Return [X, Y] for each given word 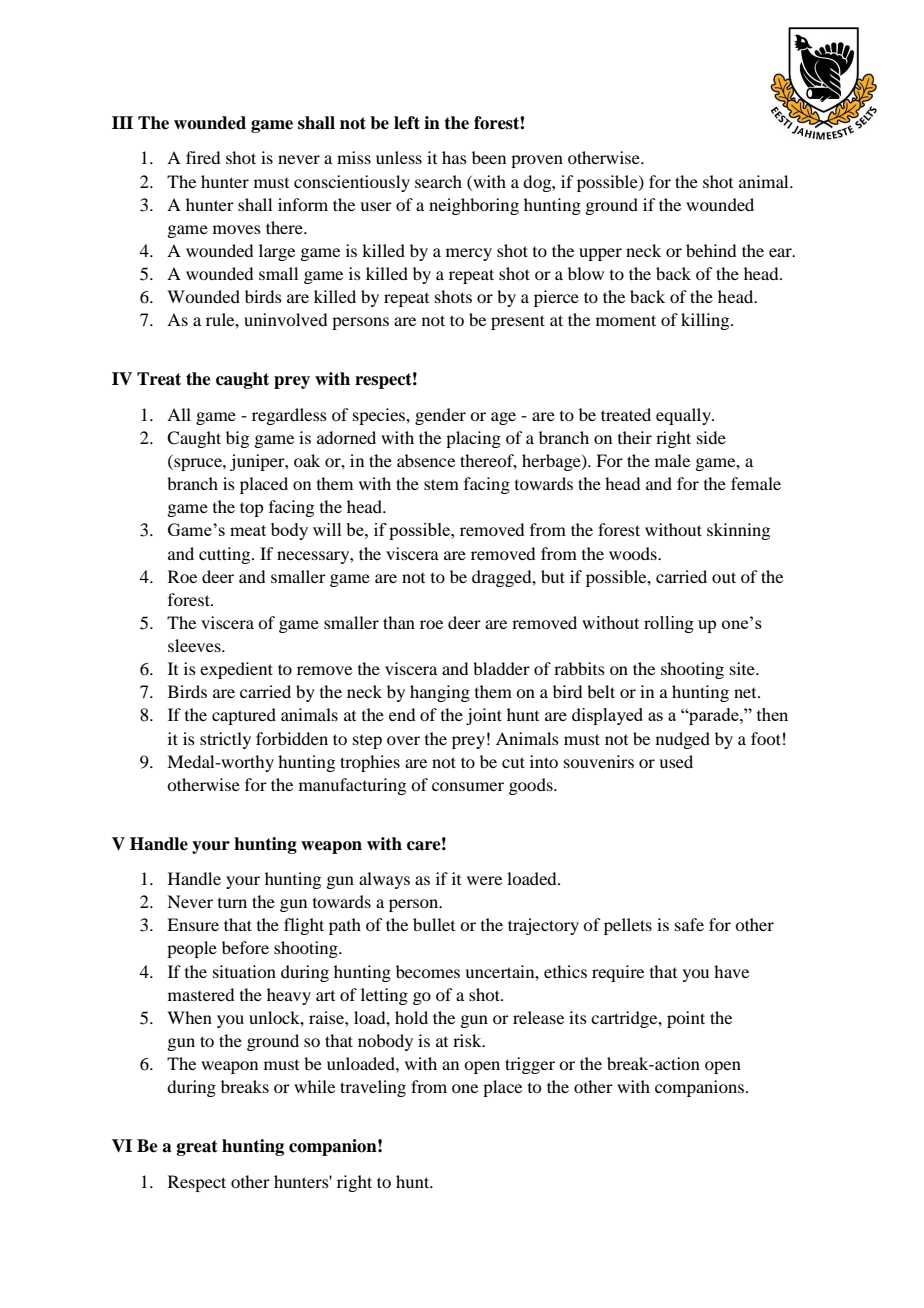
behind [711, 250]
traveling [373, 1088]
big [237, 439]
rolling [669, 624]
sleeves [195, 645]
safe [689, 924]
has [454, 157]
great [197, 1148]
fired [203, 157]
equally [684, 416]
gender [440, 416]
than [399, 622]
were [484, 880]
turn [232, 903]
